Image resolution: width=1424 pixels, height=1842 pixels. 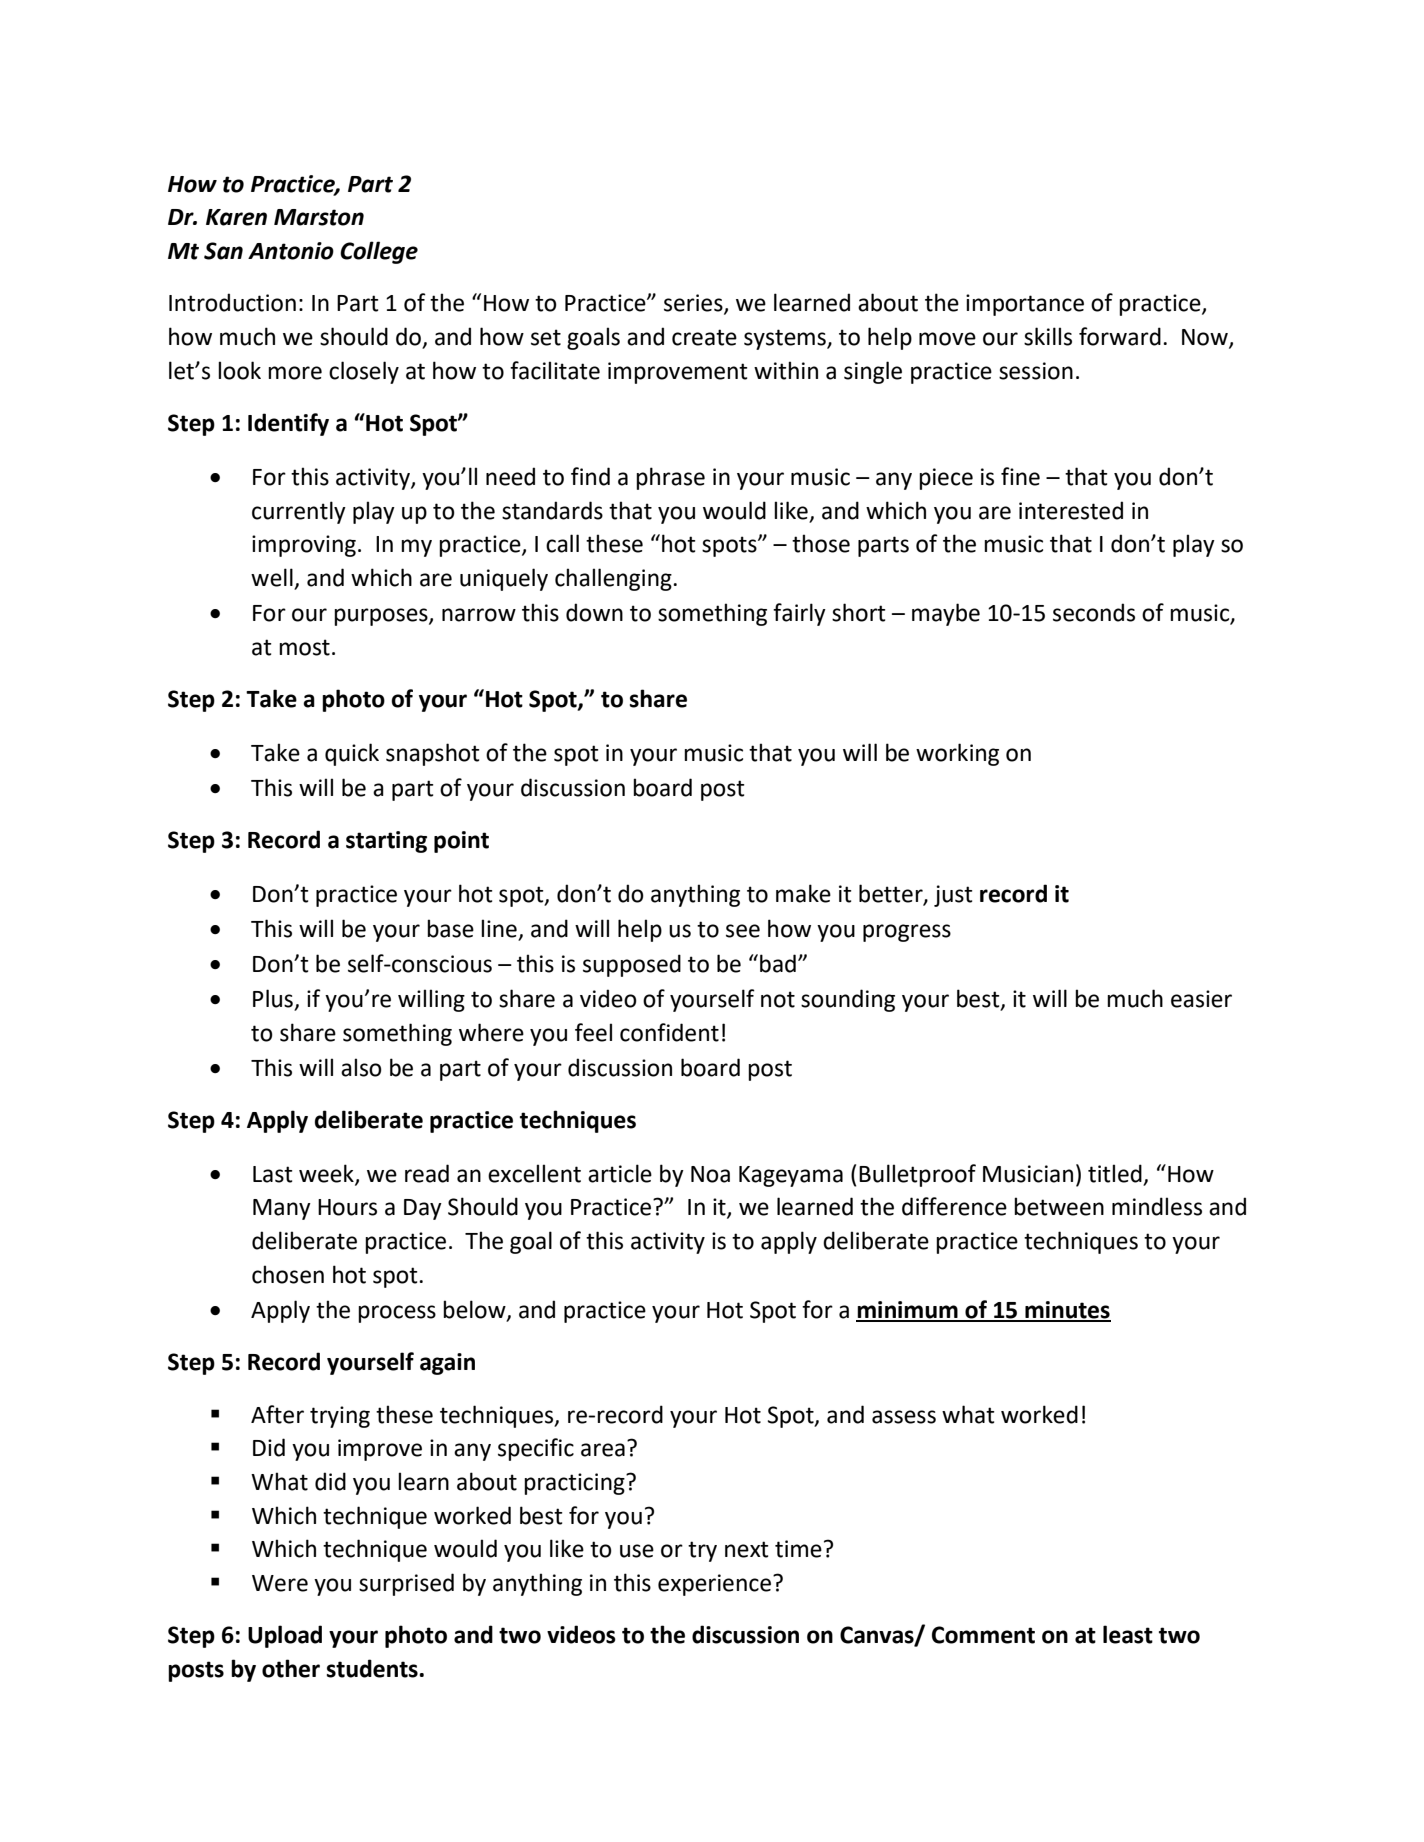 What do you see at coordinates (710, 1174) in the screenshot?
I see `Noa` at bounding box center [710, 1174].
